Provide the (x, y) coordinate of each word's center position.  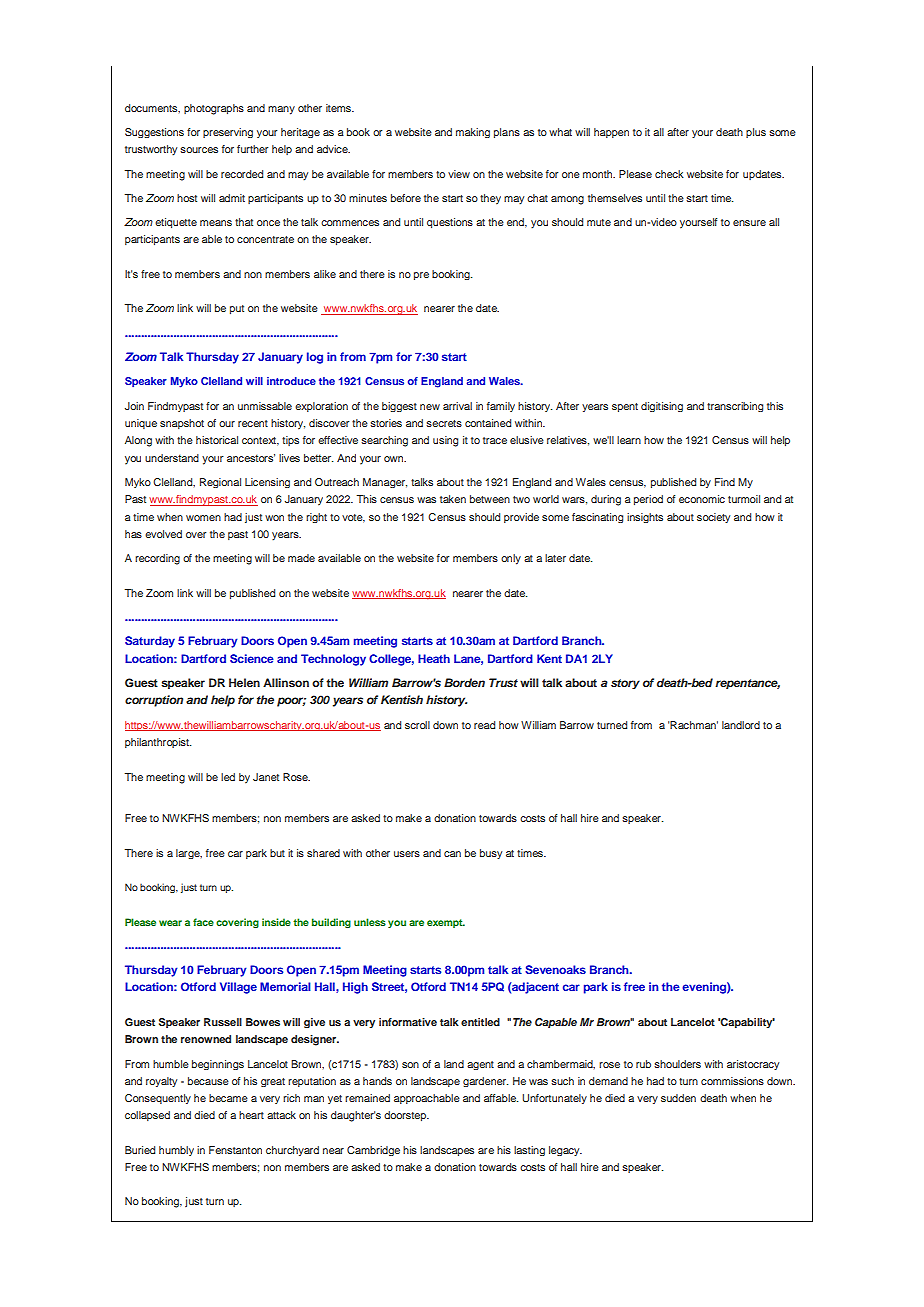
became (228, 1098)
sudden (678, 1098)
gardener (485, 1082)
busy (491, 854)
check (669, 174)
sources (199, 150)
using (445, 441)
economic (702, 499)
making (473, 133)
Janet (266, 777)
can (452, 854)
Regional (220, 483)
